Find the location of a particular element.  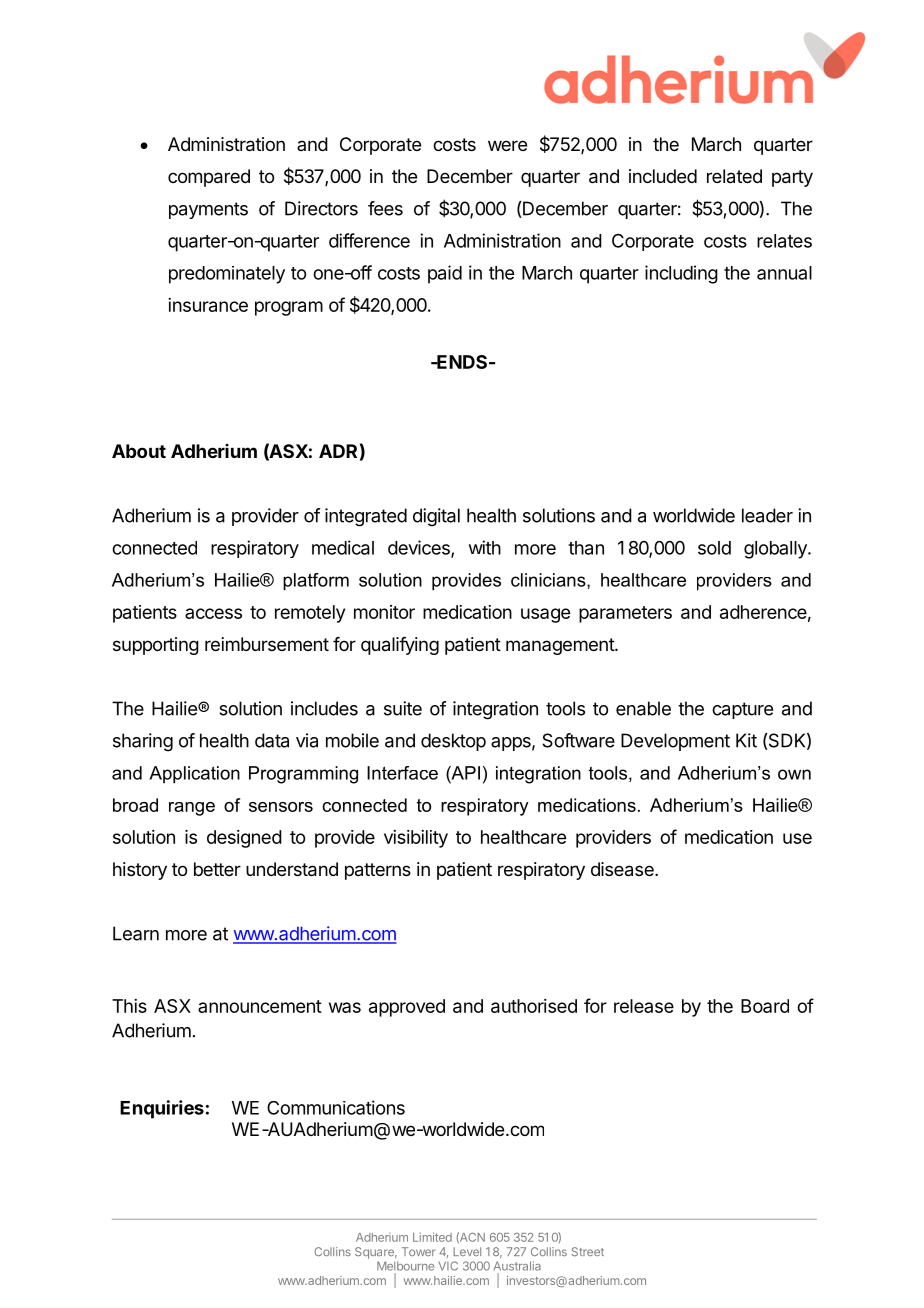

digital is located at coordinates (436, 517).
